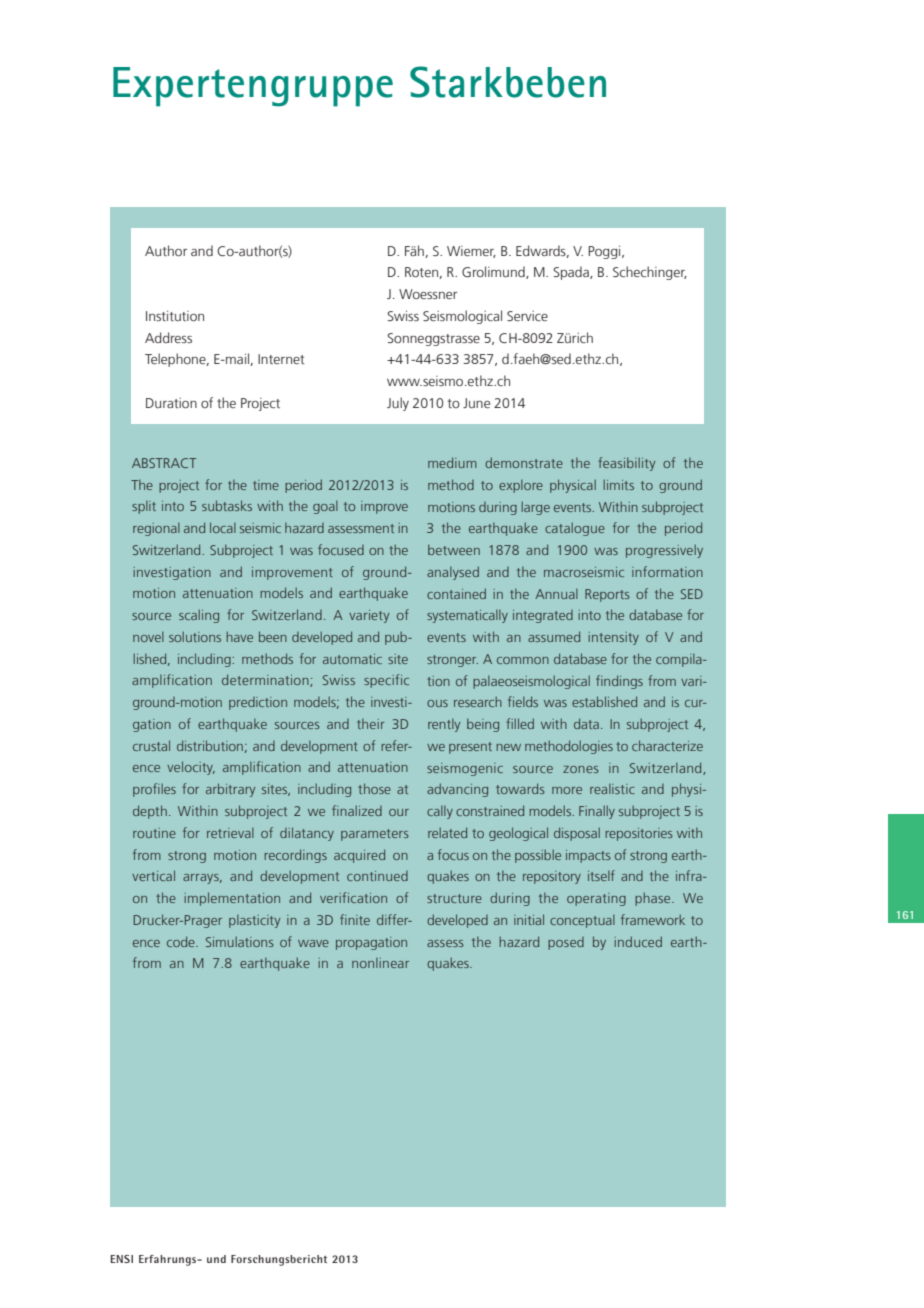  I want to click on Finally, so click(597, 812).
